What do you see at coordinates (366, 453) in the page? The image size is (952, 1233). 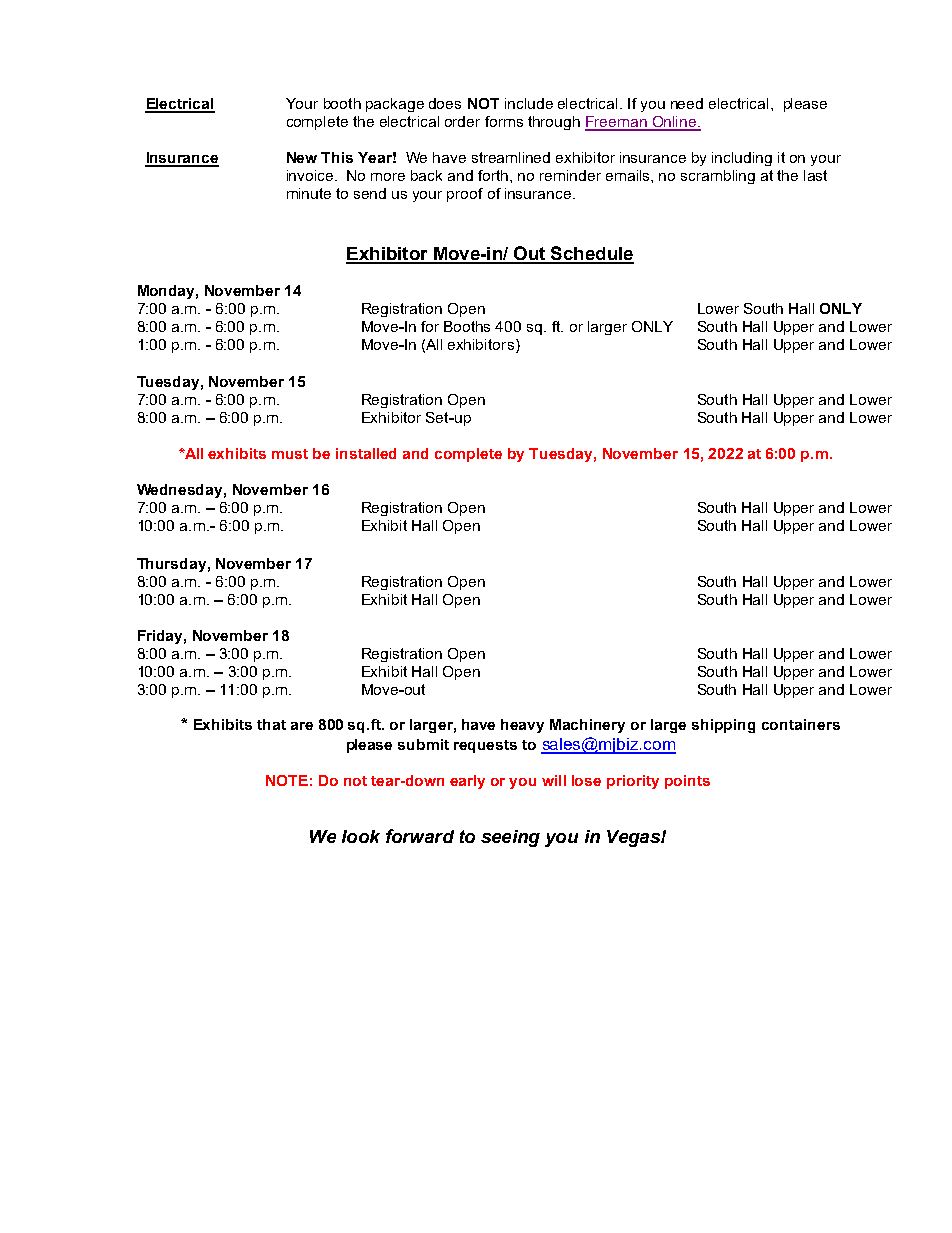 I see `installed` at bounding box center [366, 453].
